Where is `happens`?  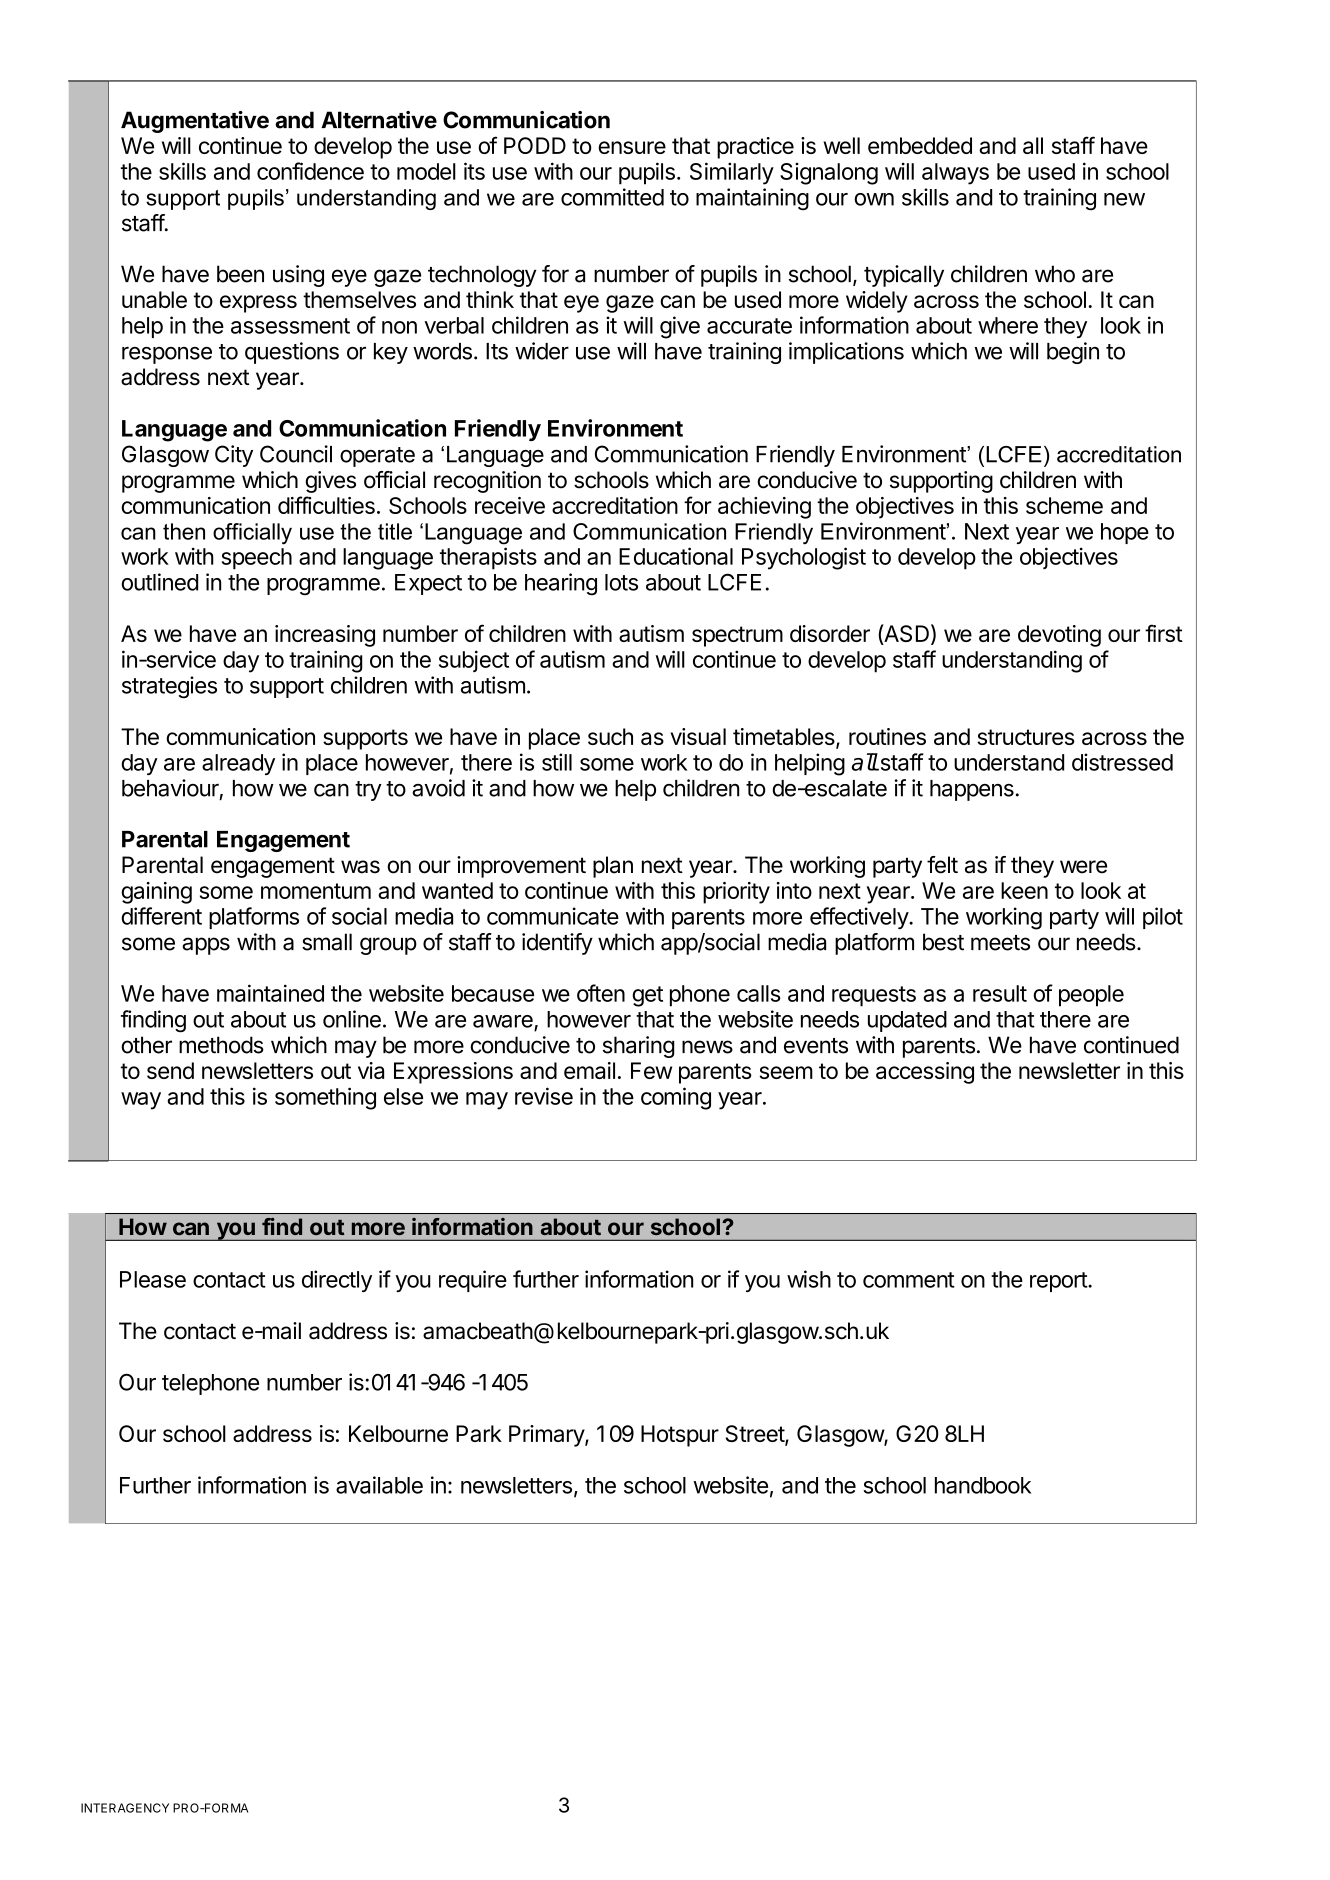 happens is located at coordinates (972, 790).
